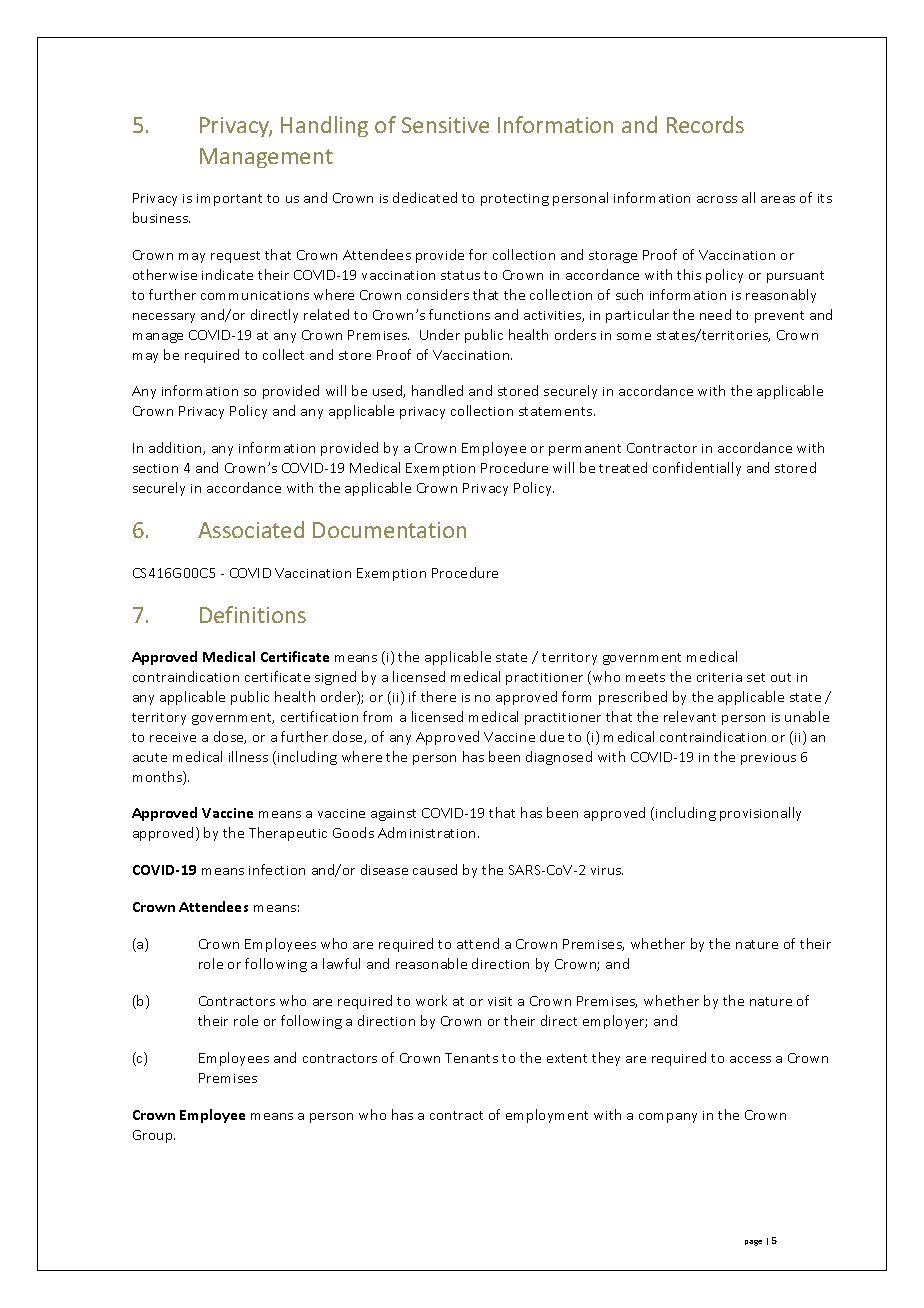  What do you see at coordinates (155, 468) in the screenshot?
I see `section` at bounding box center [155, 468].
